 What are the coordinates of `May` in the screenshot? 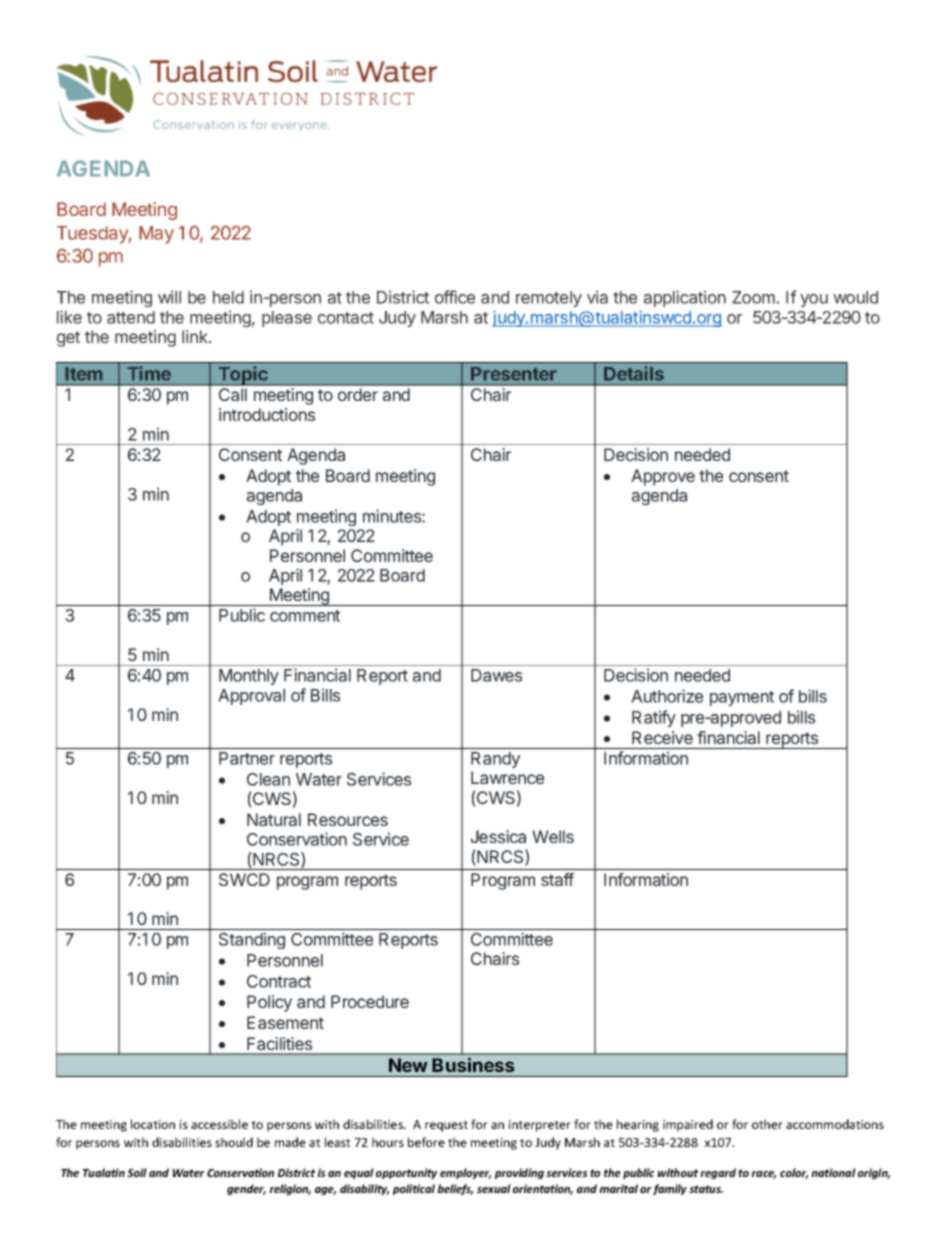 It's located at (156, 235).
